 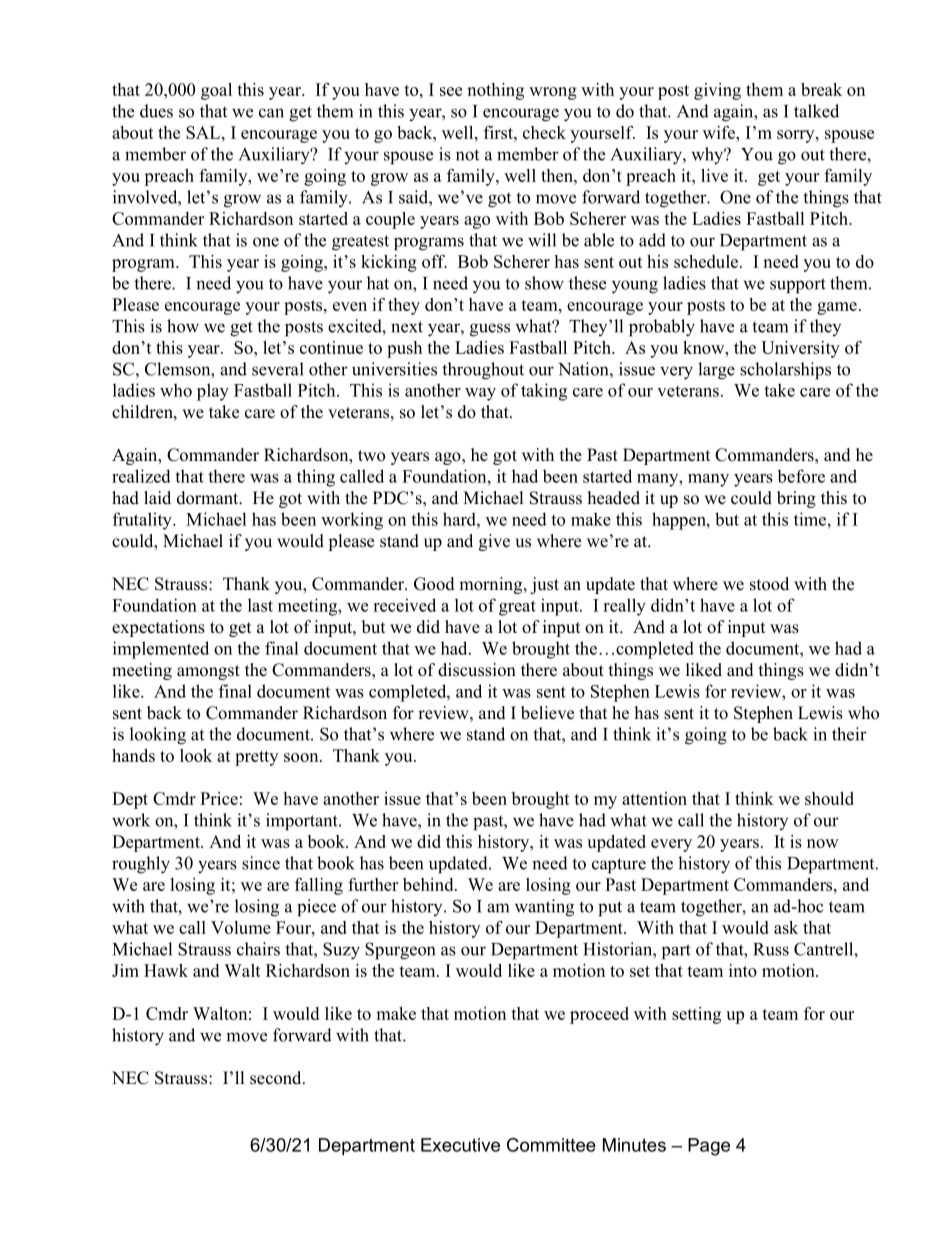 I want to click on goal, so click(x=216, y=91).
